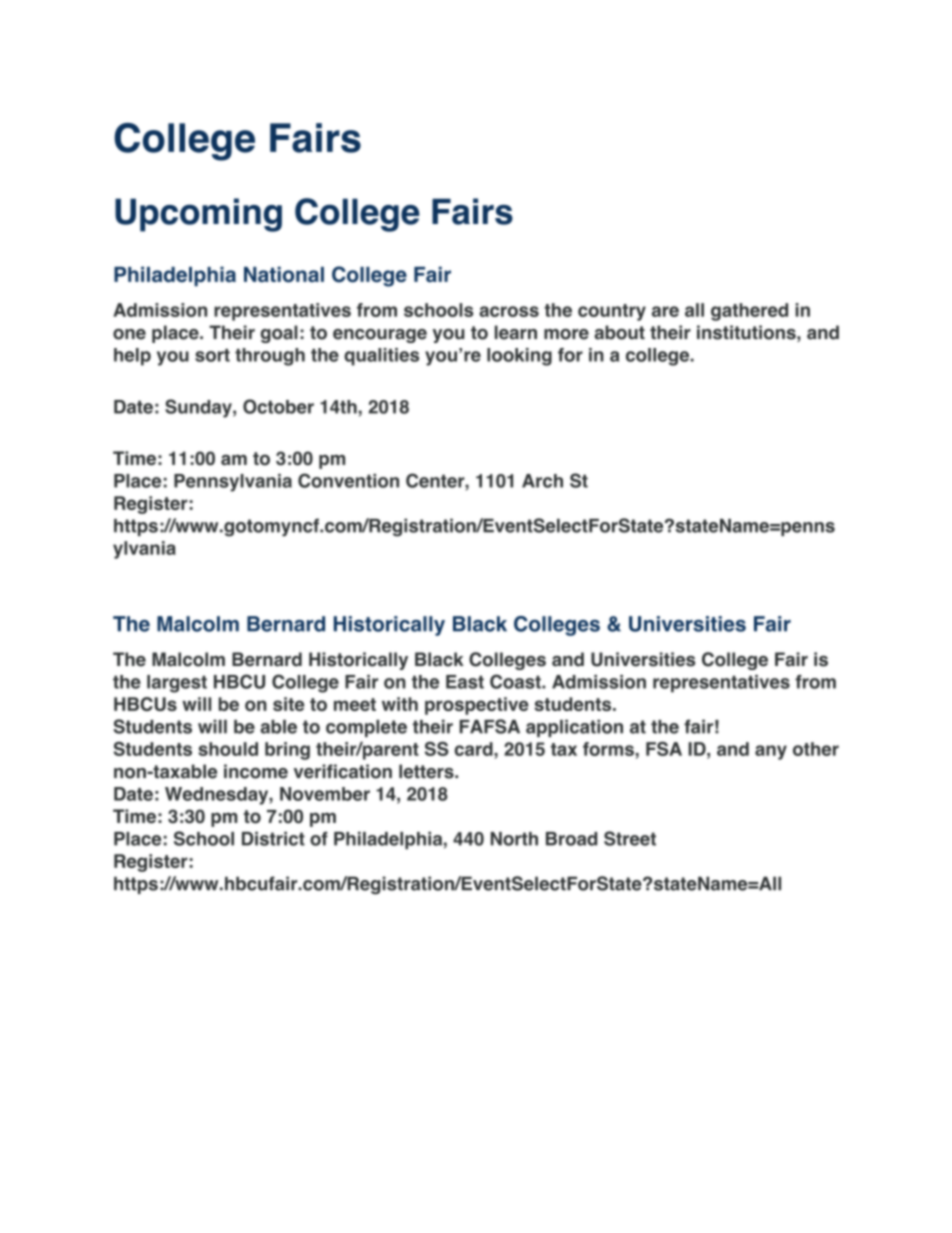  Describe the element at coordinates (212, 355) in the screenshot. I see `sort` at that location.
